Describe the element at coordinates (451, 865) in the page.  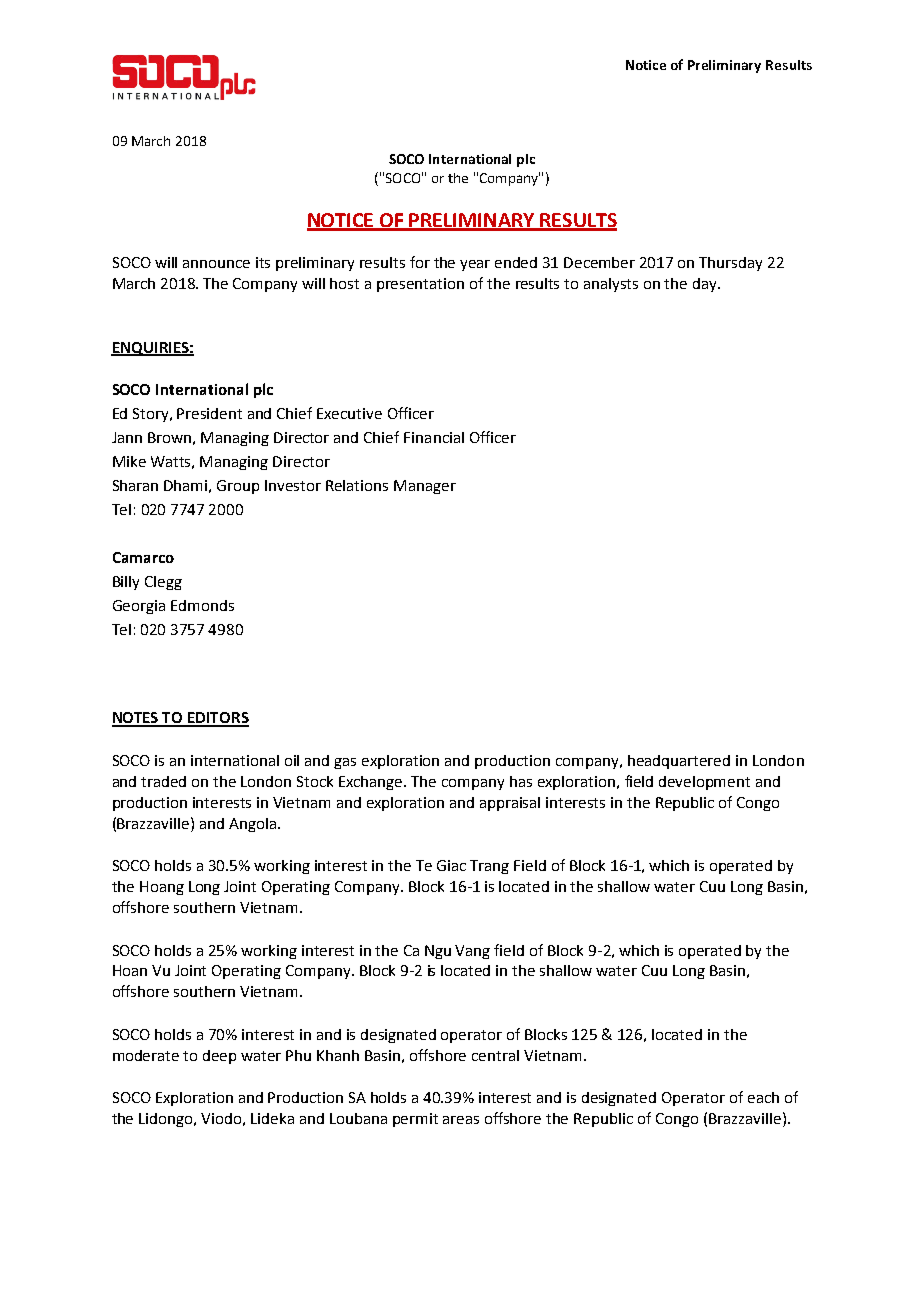
I see `Giac` at that location.
